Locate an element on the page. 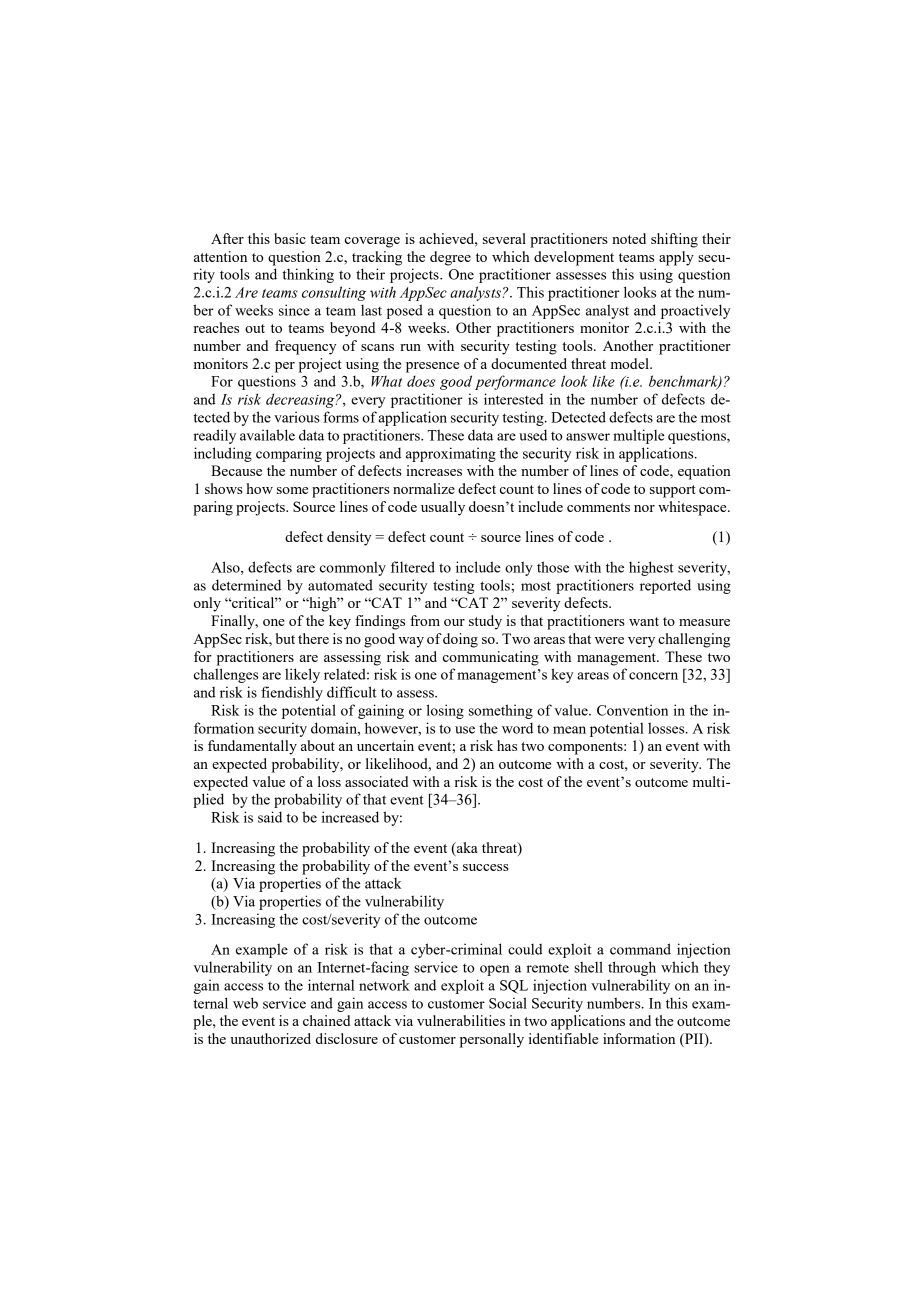  fundamentally is located at coordinates (252, 747).
